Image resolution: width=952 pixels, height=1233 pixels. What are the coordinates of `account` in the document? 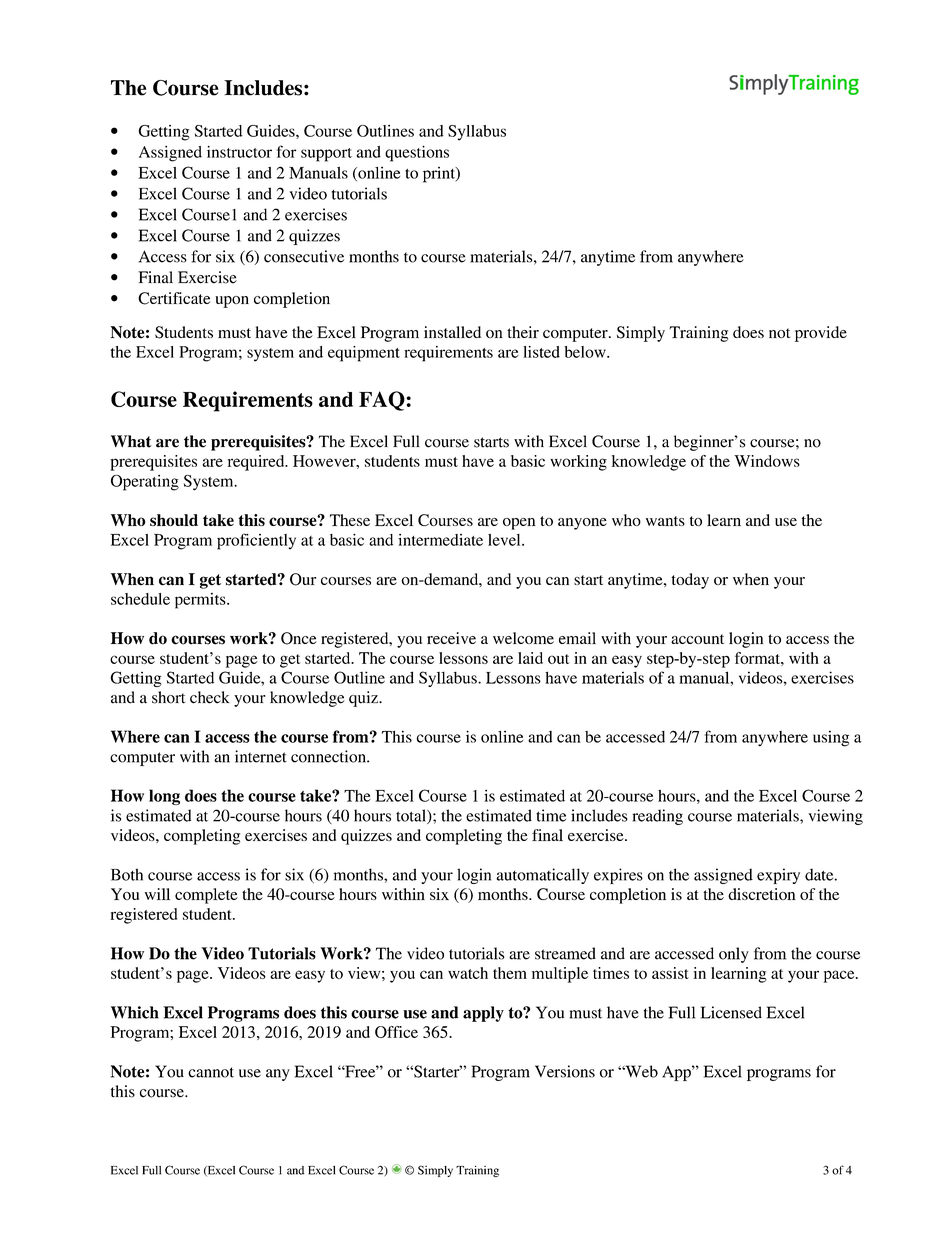 It's located at (697, 639).
